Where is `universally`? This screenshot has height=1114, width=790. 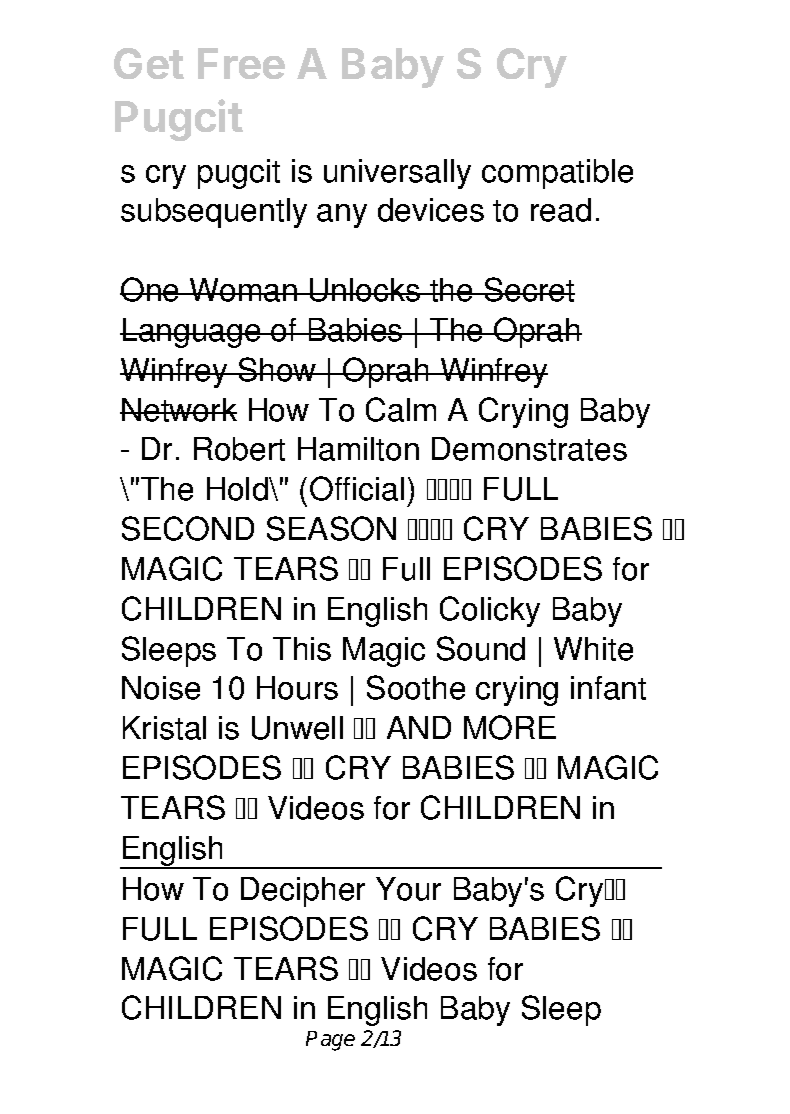 universally is located at coordinates (397, 174).
